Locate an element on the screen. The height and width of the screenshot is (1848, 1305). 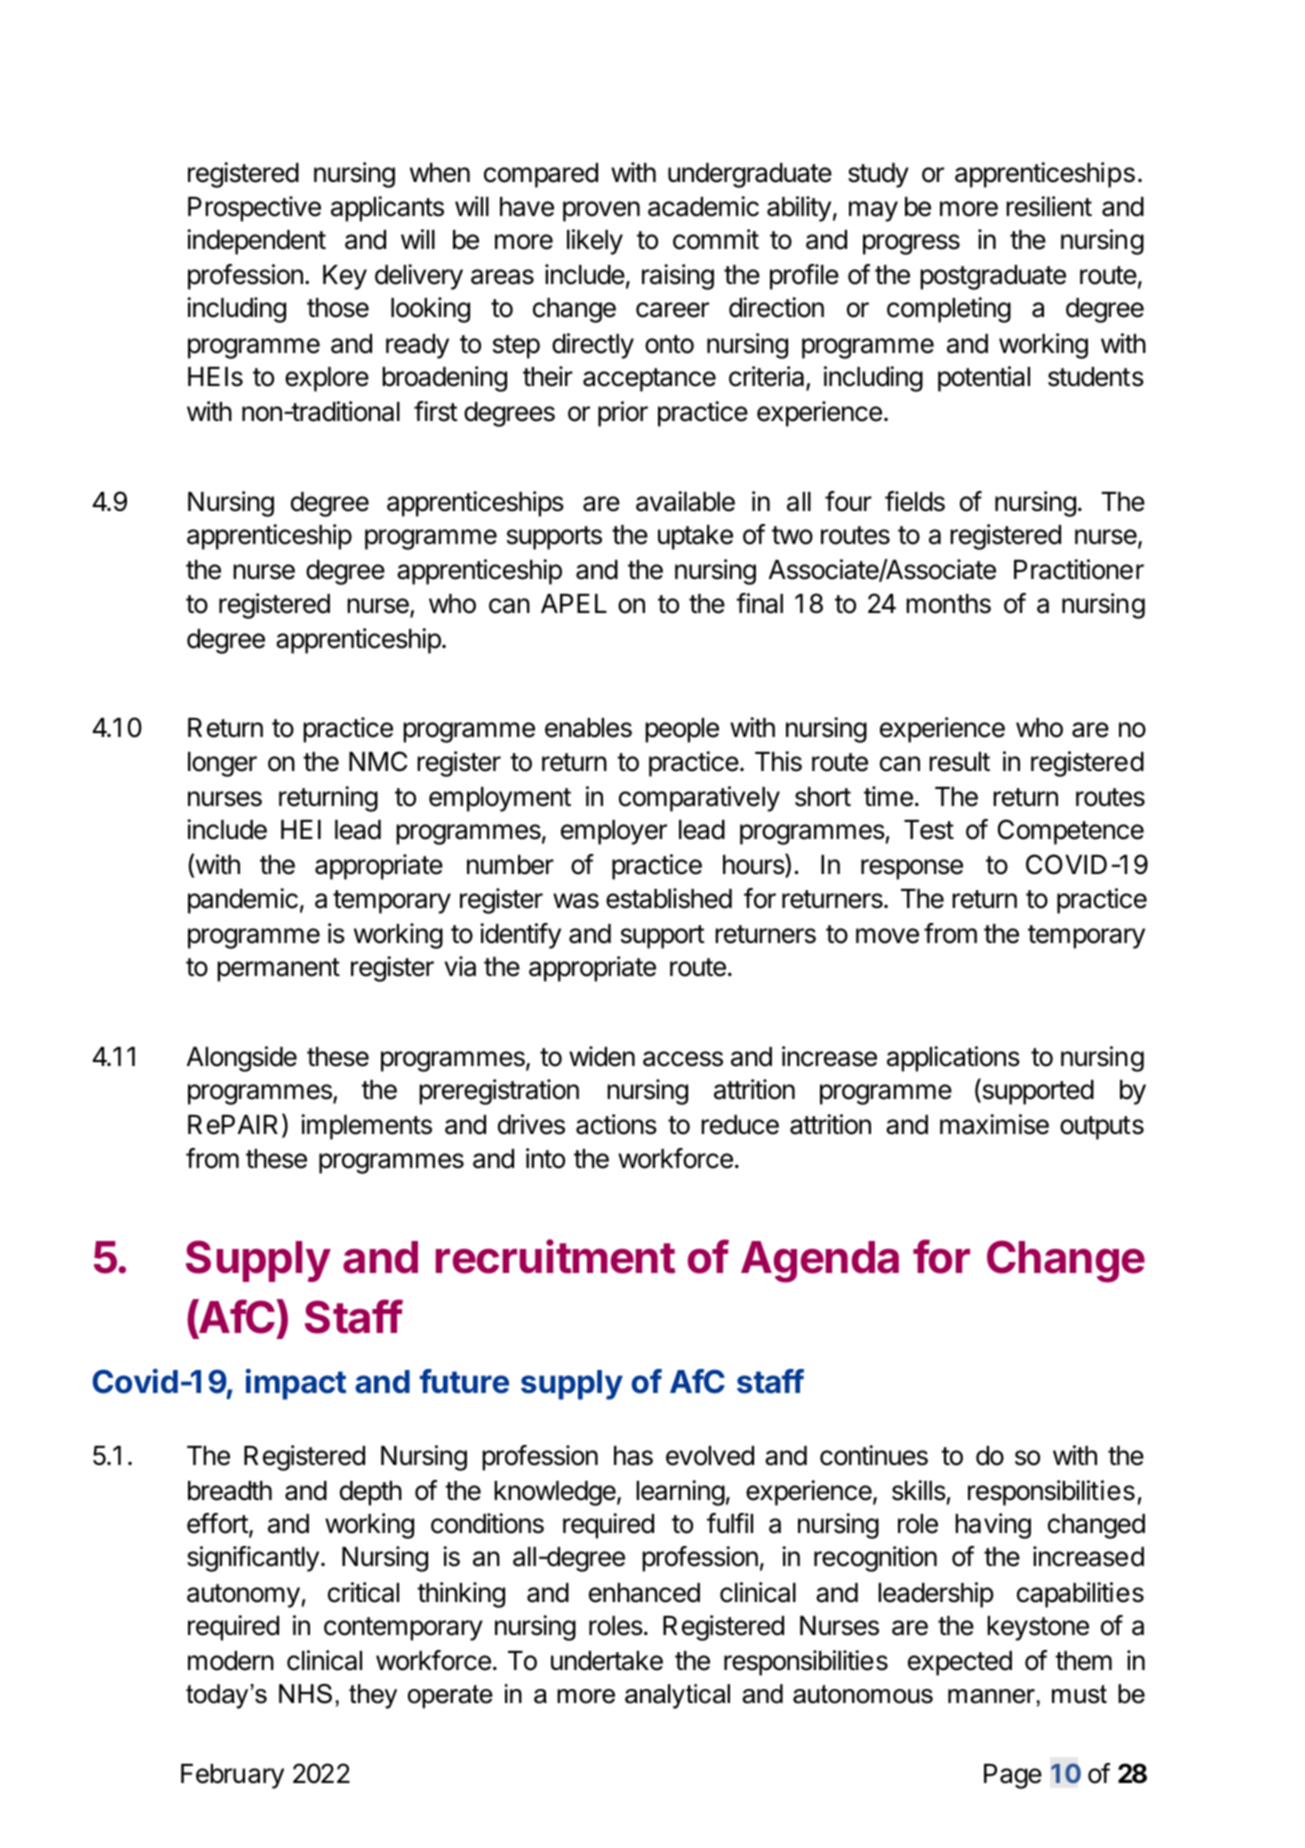
NMC is located at coordinates (378, 761).
